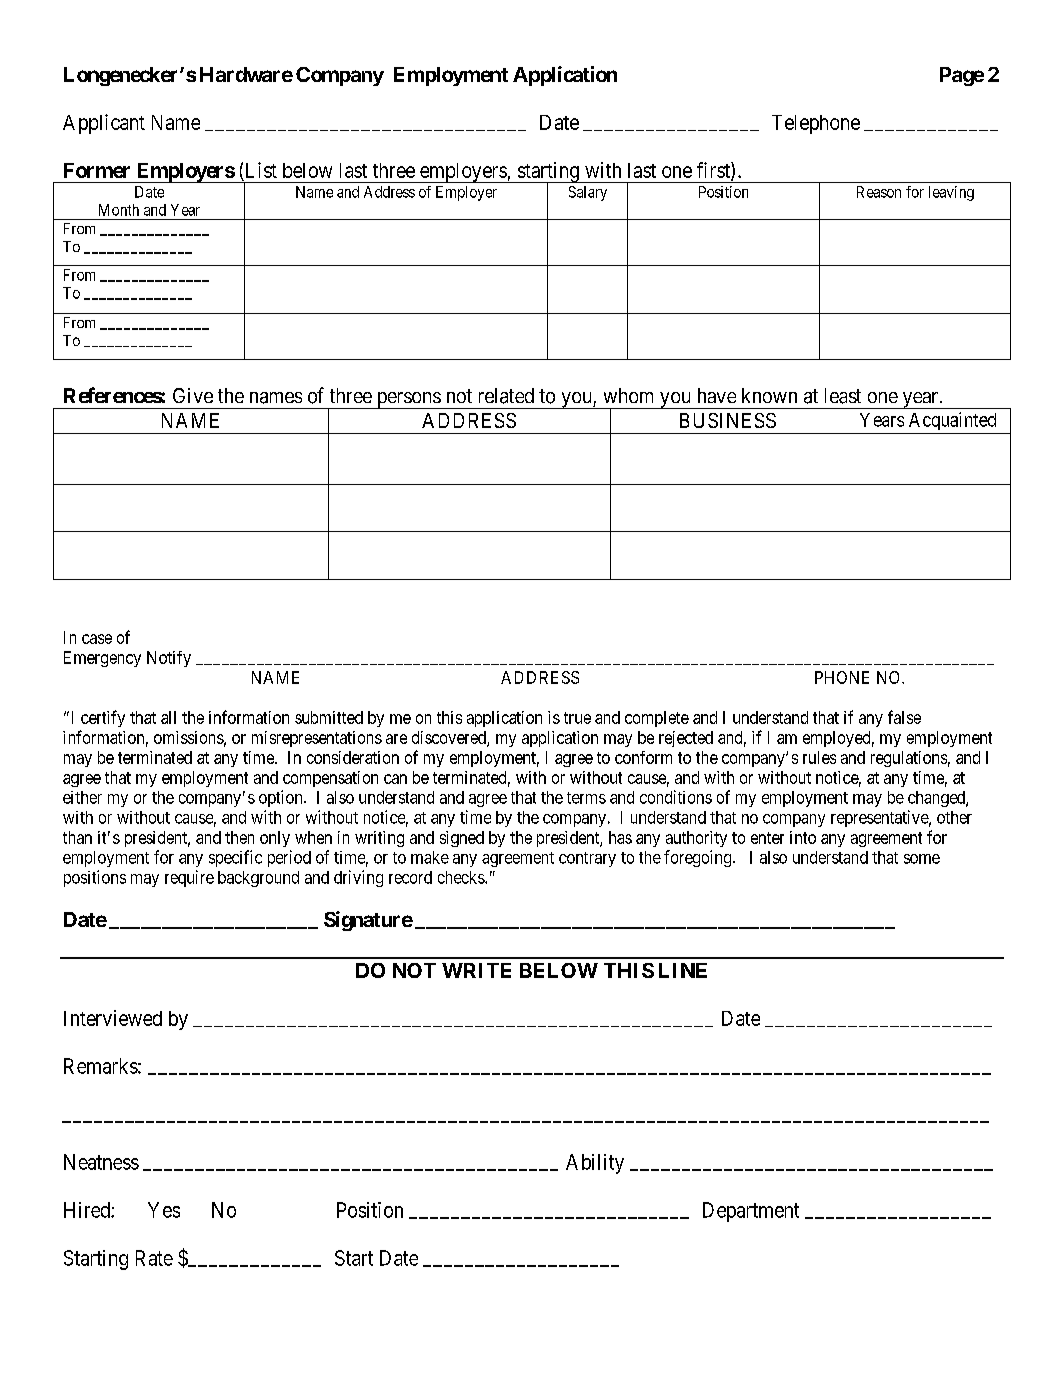 Image resolution: width=1064 pixels, height=1376 pixels. Describe the element at coordinates (879, 192) in the screenshot. I see `Reason` at that location.
